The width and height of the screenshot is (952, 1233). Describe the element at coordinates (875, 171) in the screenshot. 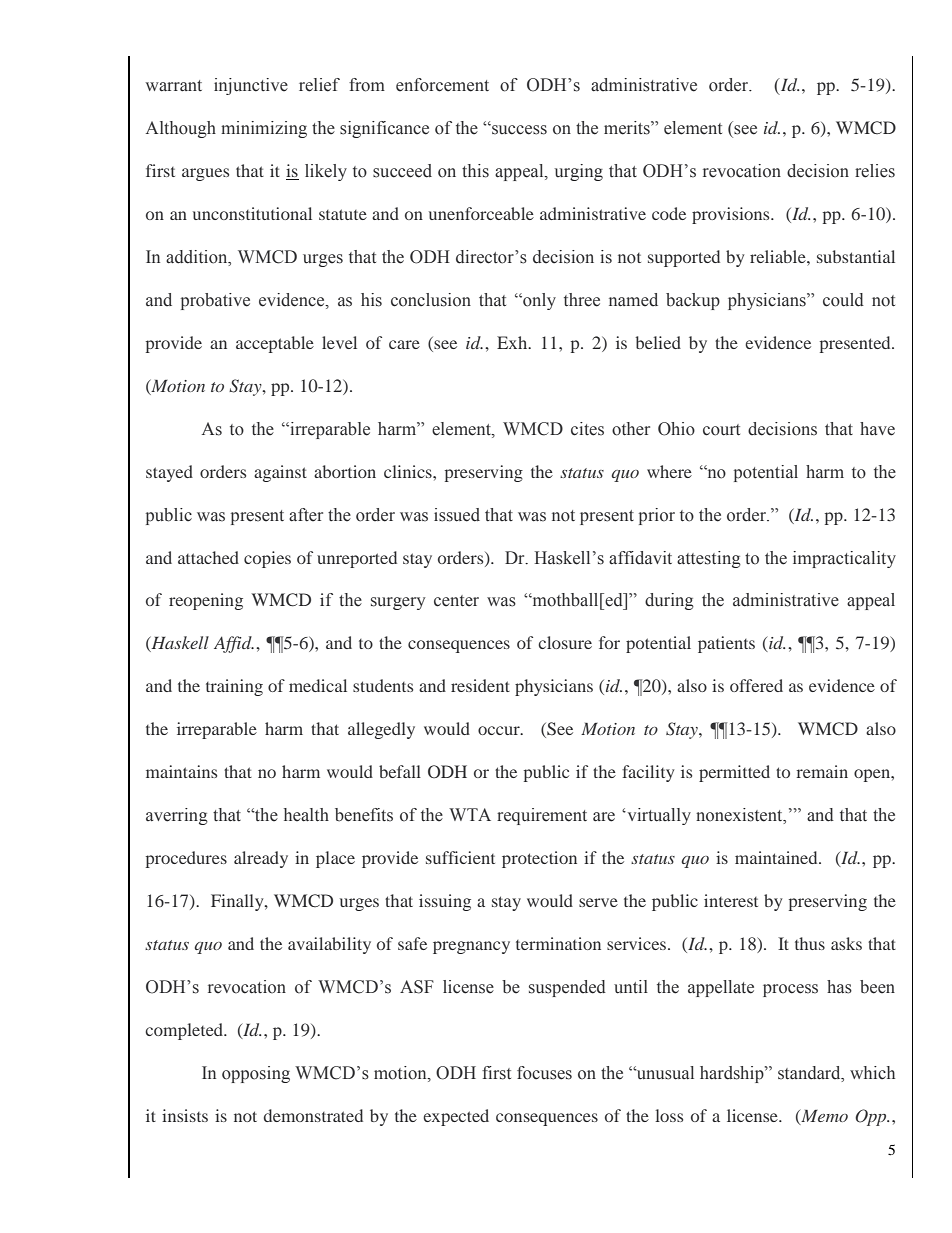

I see `relies` at that location.
